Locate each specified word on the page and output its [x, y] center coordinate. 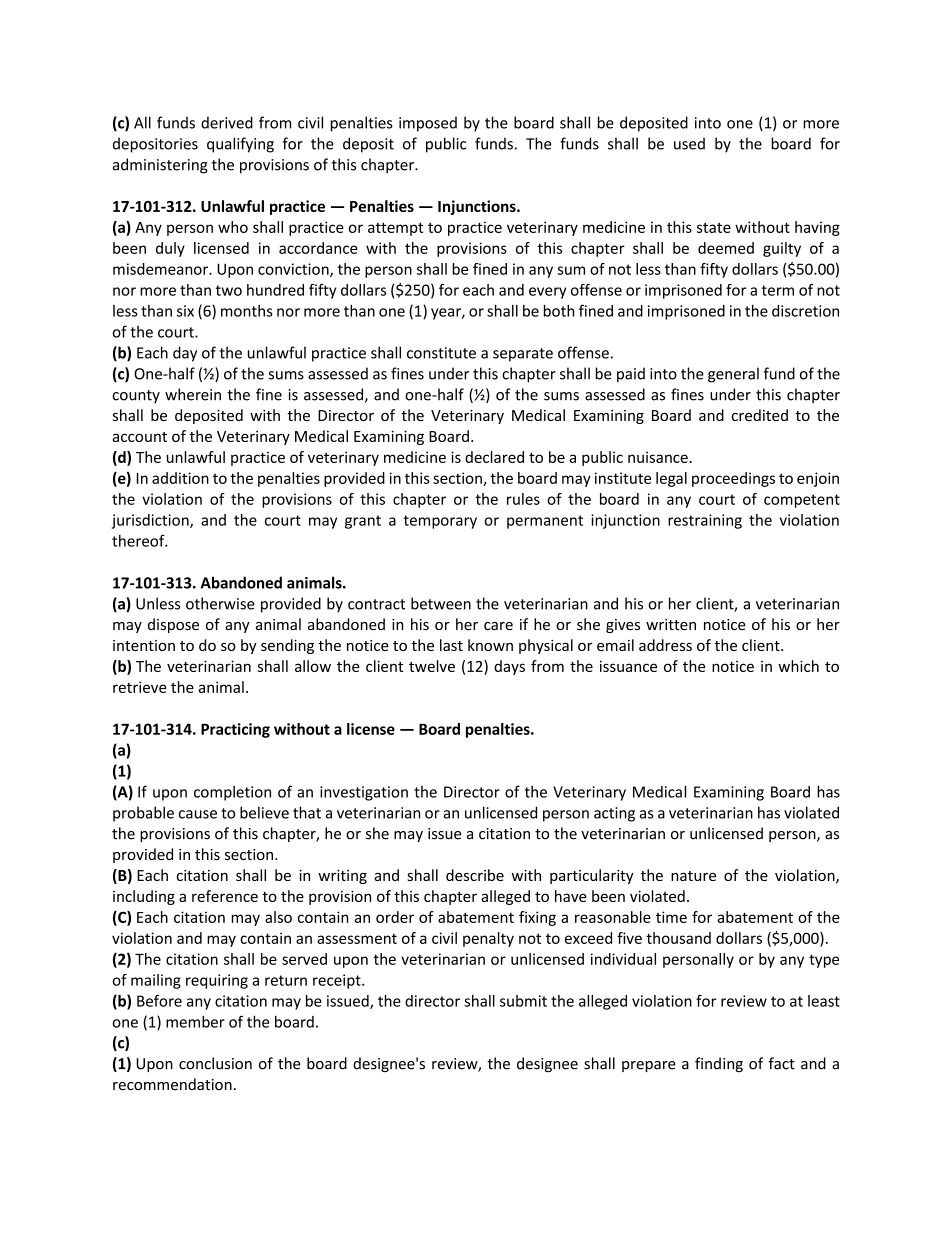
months [247, 311]
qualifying [240, 145]
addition [180, 478]
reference [225, 896]
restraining [705, 521]
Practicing [235, 730]
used [689, 143]
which [798, 666]
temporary [440, 522]
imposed [428, 124]
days [509, 667]
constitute [441, 353]
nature [693, 876]
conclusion [215, 1063]
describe [475, 875]
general [733, 375]
